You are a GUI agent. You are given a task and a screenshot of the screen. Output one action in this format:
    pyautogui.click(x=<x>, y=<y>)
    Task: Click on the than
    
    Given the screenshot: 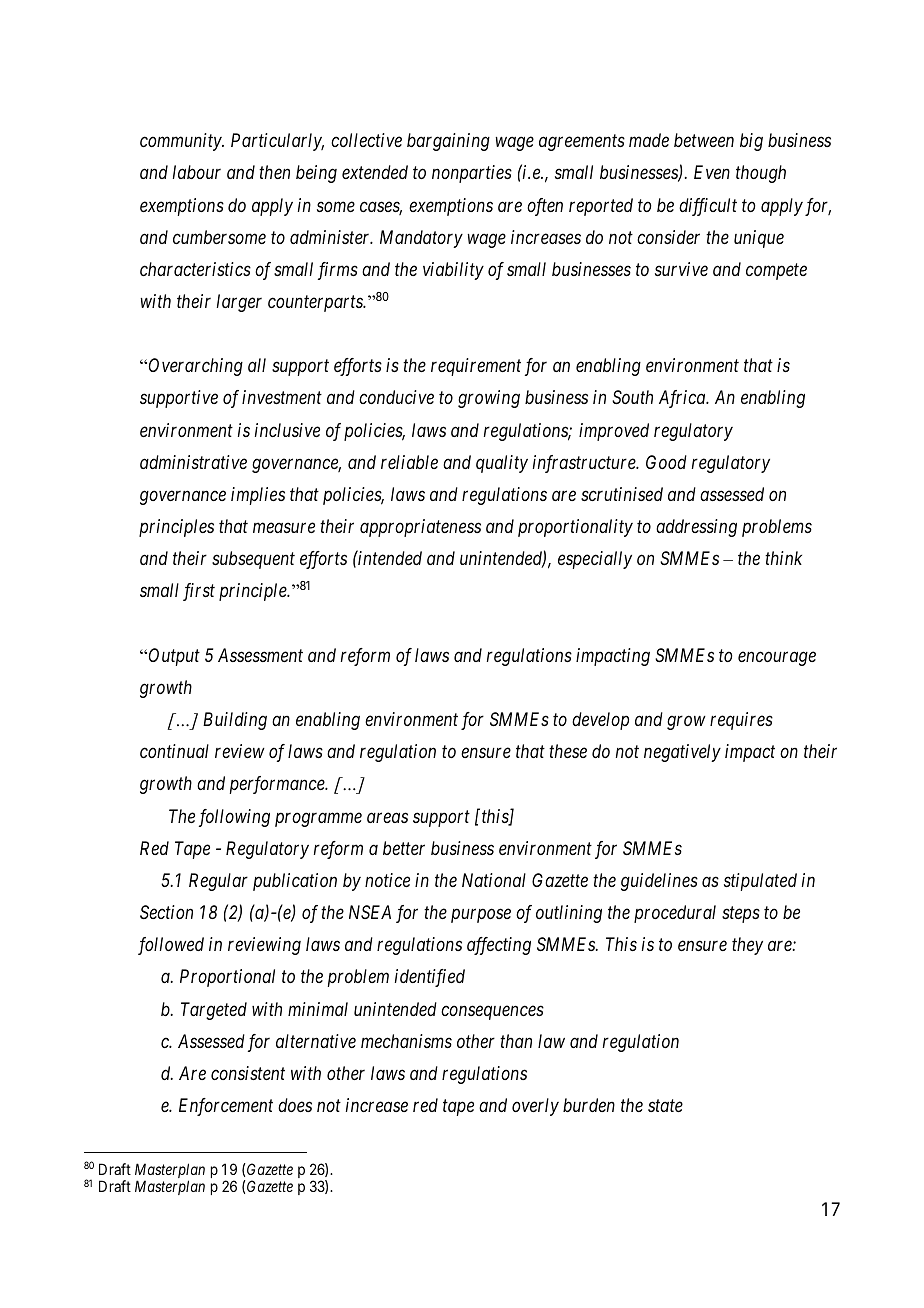 What is the action you would take?
    pyautogui.click(x=516, y=1041)
